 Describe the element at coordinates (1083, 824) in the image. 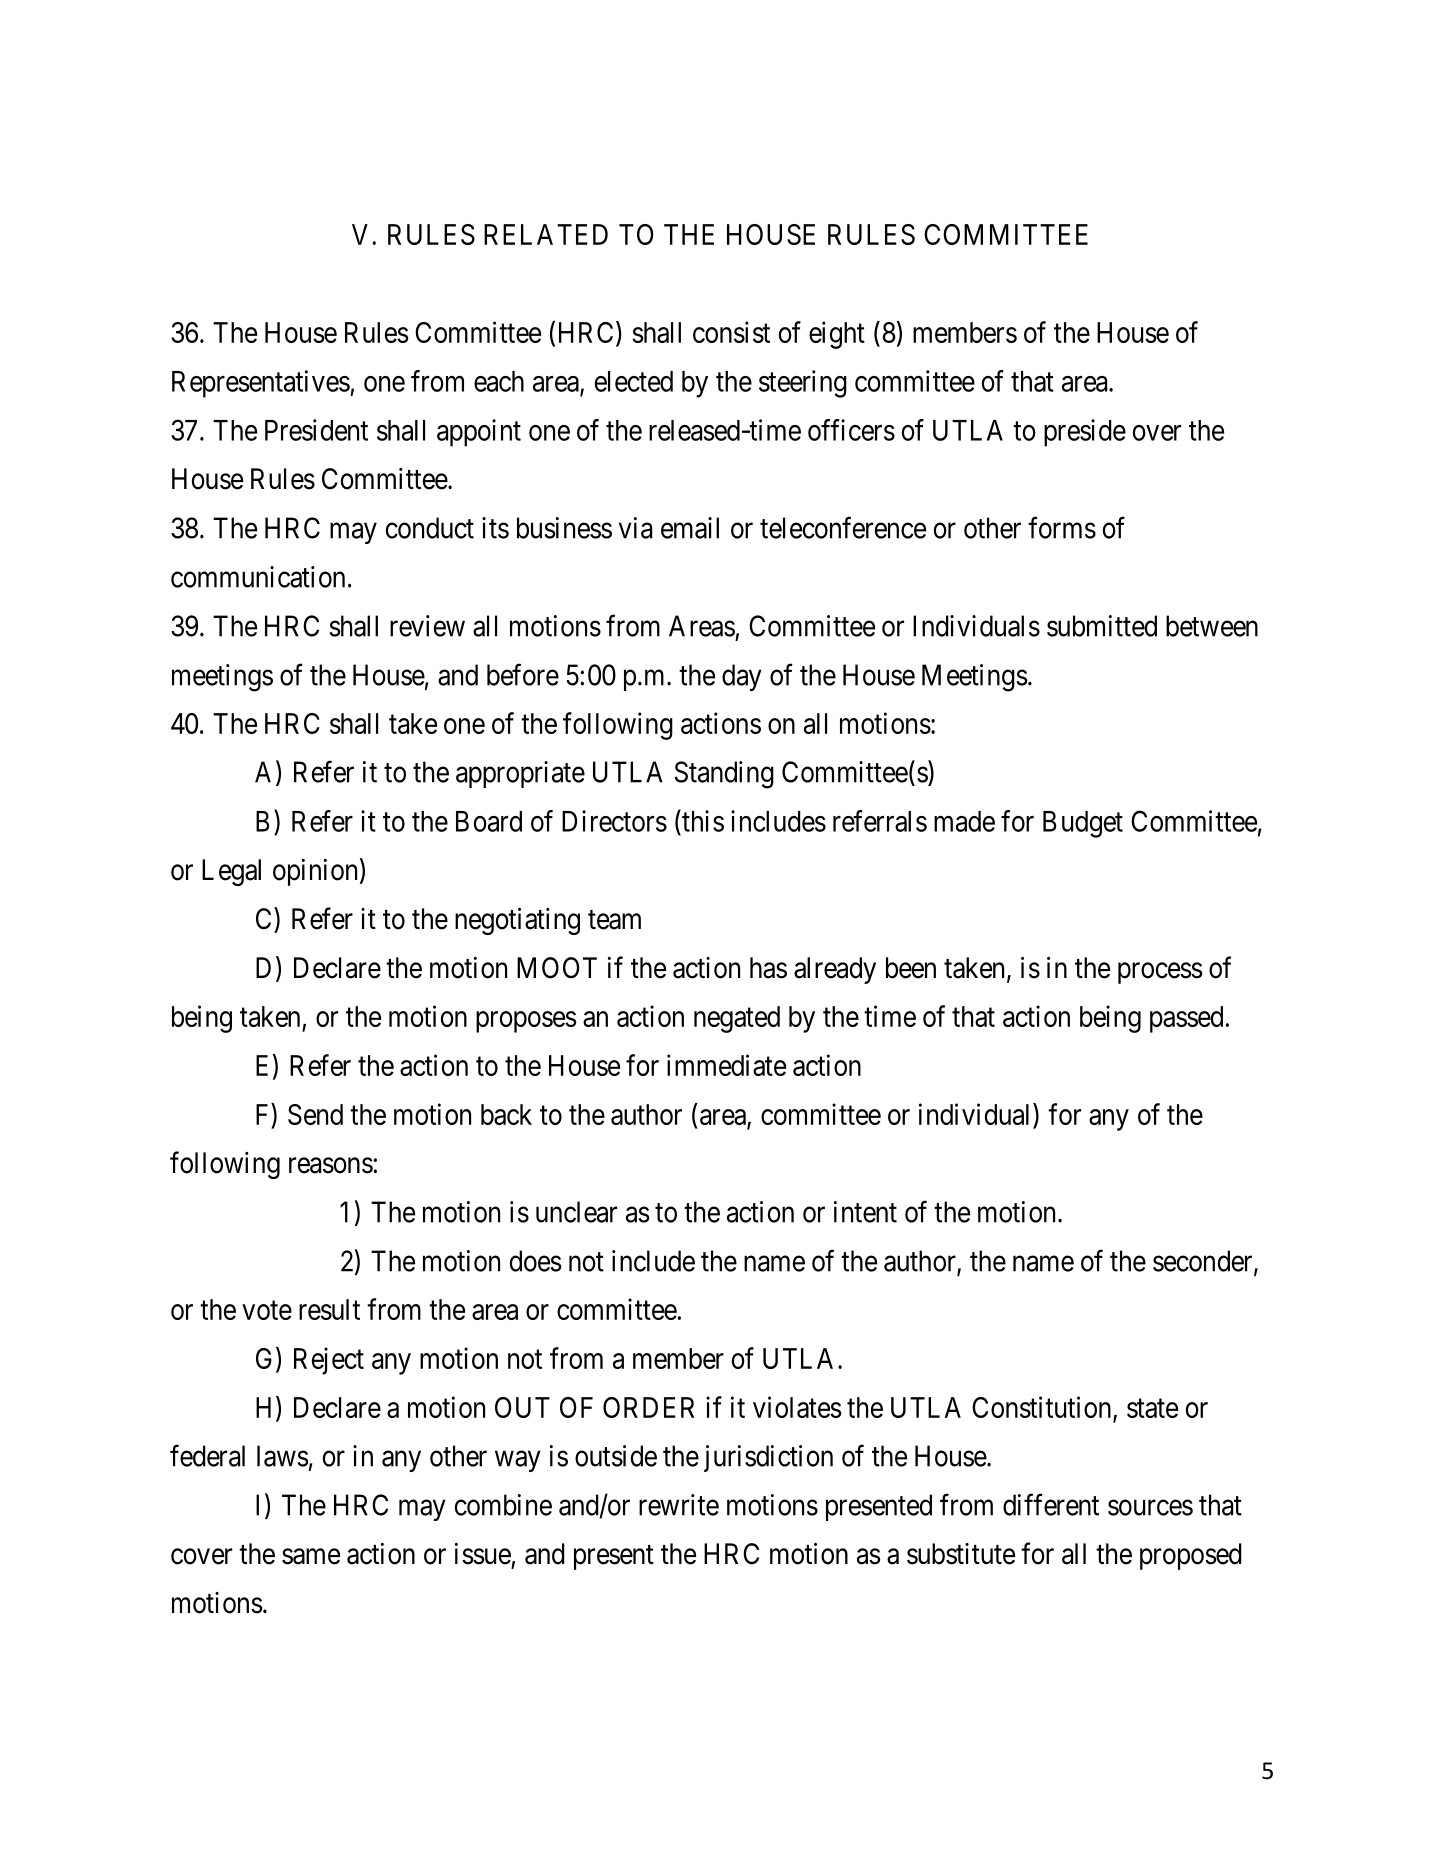

I see `Budget` at that location.
